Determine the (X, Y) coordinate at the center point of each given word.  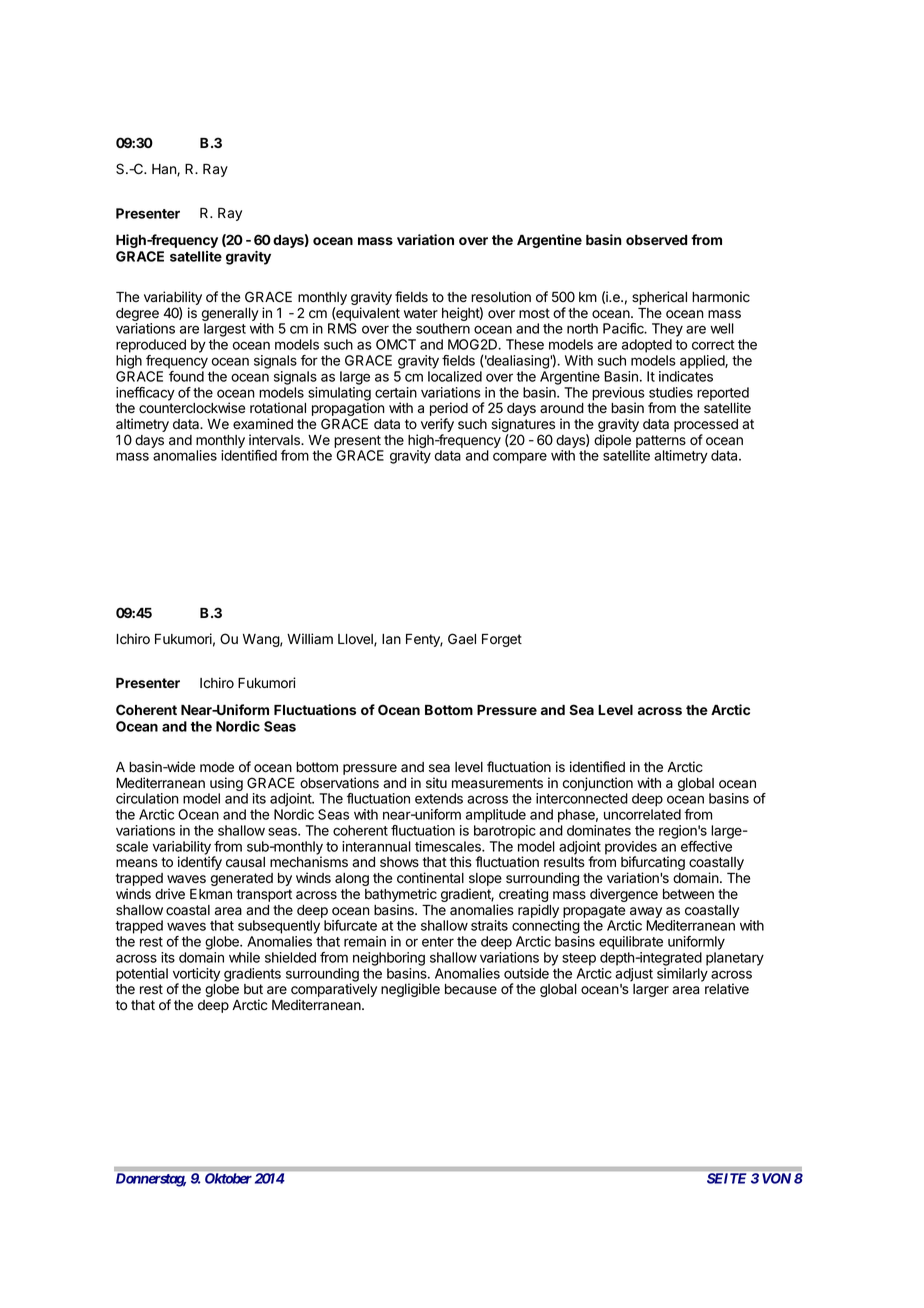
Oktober (228, 1178)
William (310, 638)
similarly (682, 975)
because (471, 989)
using (225, 785)
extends (439, 798)
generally (230, 316)
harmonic (721, 297)
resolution (501, 297)
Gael (462, 639)
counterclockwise (192, 408)
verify (437, 426)
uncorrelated (642, 814)
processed (706, 427)
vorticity (196, 976)
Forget (502, 640)
